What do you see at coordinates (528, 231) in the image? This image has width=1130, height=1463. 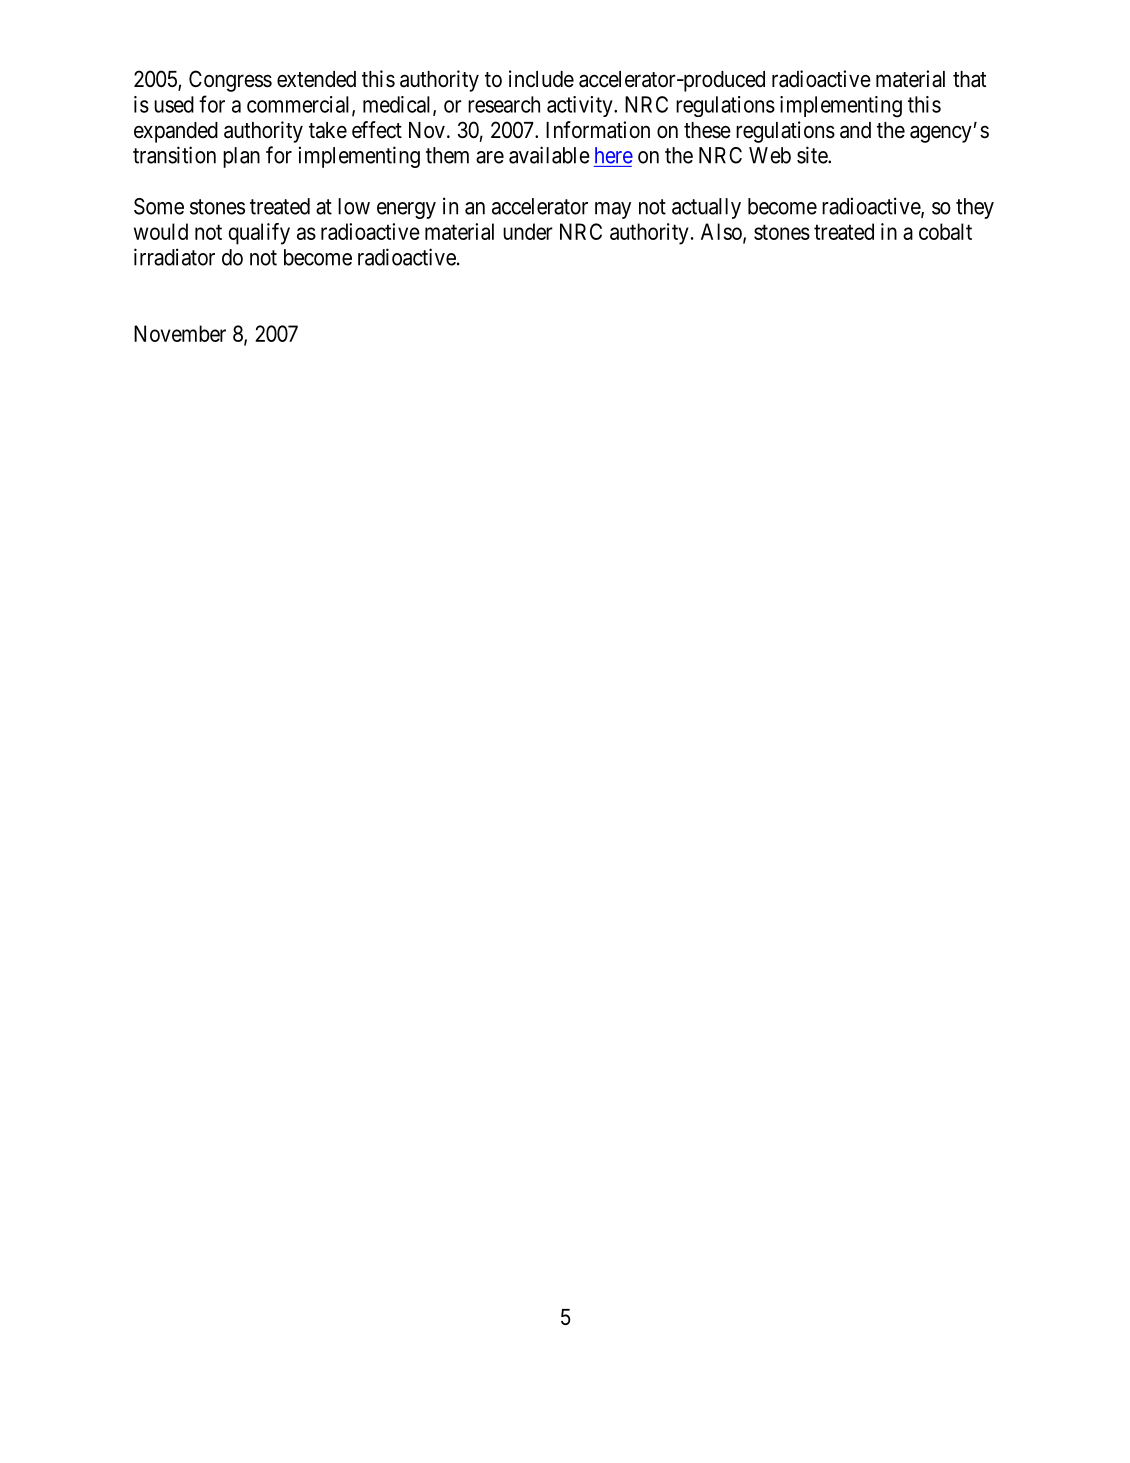 I see `under` at bounding box center [528, 231].
